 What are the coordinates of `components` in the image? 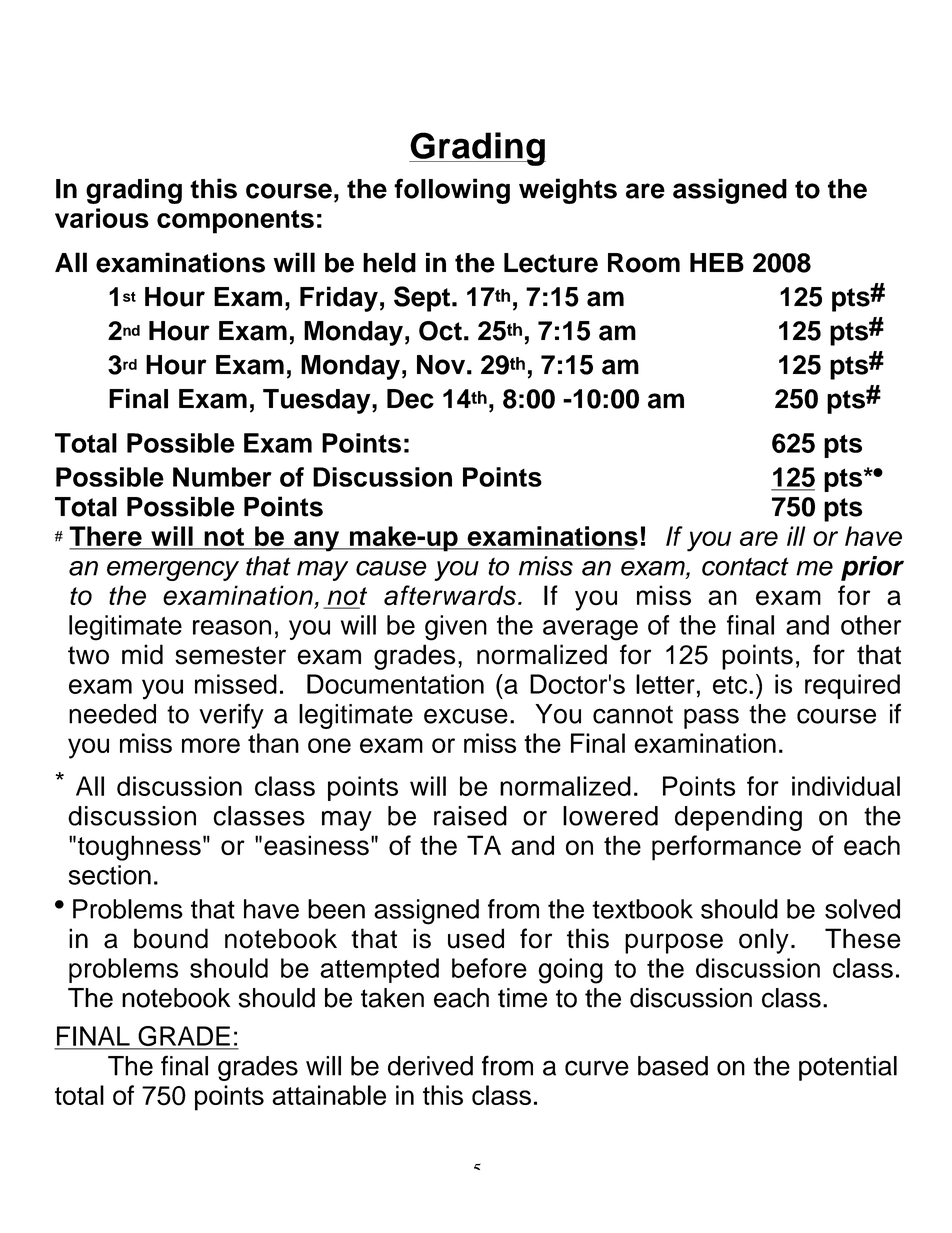 It's located at (235, 222).
